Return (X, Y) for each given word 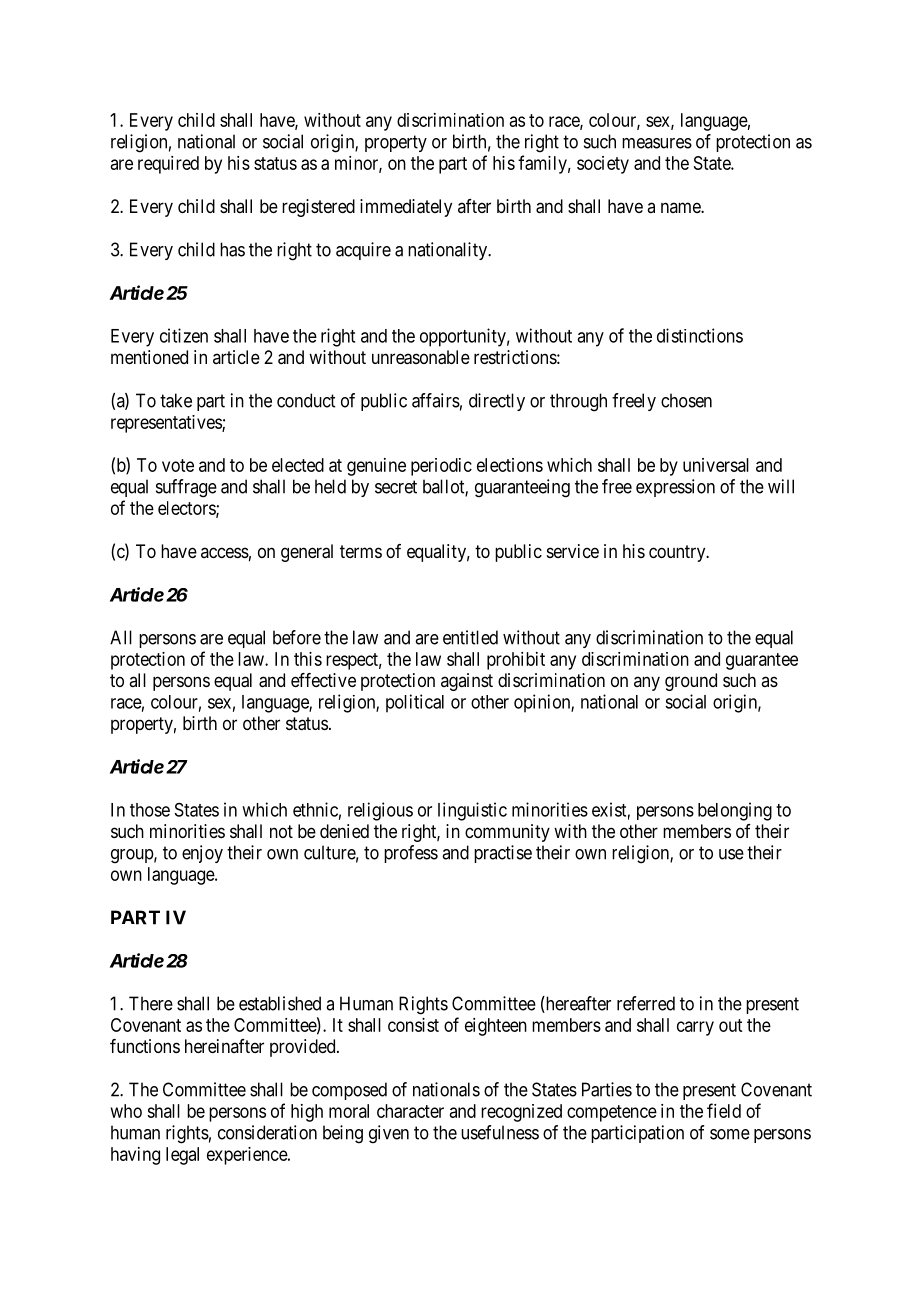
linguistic (472, 811)
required (168, 165)
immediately (406, 208)
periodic (441, 467)
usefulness (500, 1132)
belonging (735, 811)
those (150, 810)
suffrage (186, 488)
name (681, 207)
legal (182, 1156)
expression (675, 488)
